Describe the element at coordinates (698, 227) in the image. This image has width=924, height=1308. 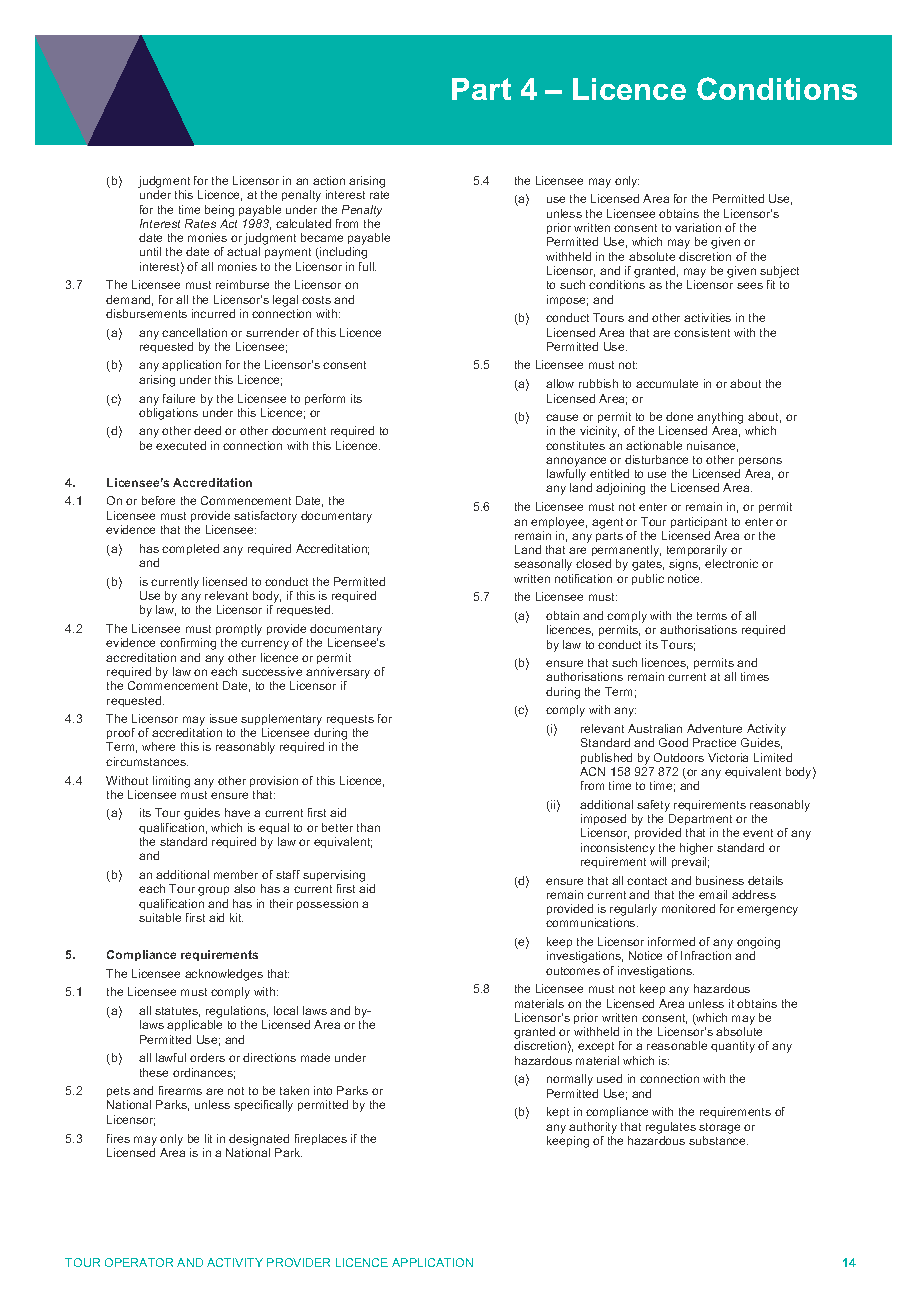
I see `variation` at that location.
